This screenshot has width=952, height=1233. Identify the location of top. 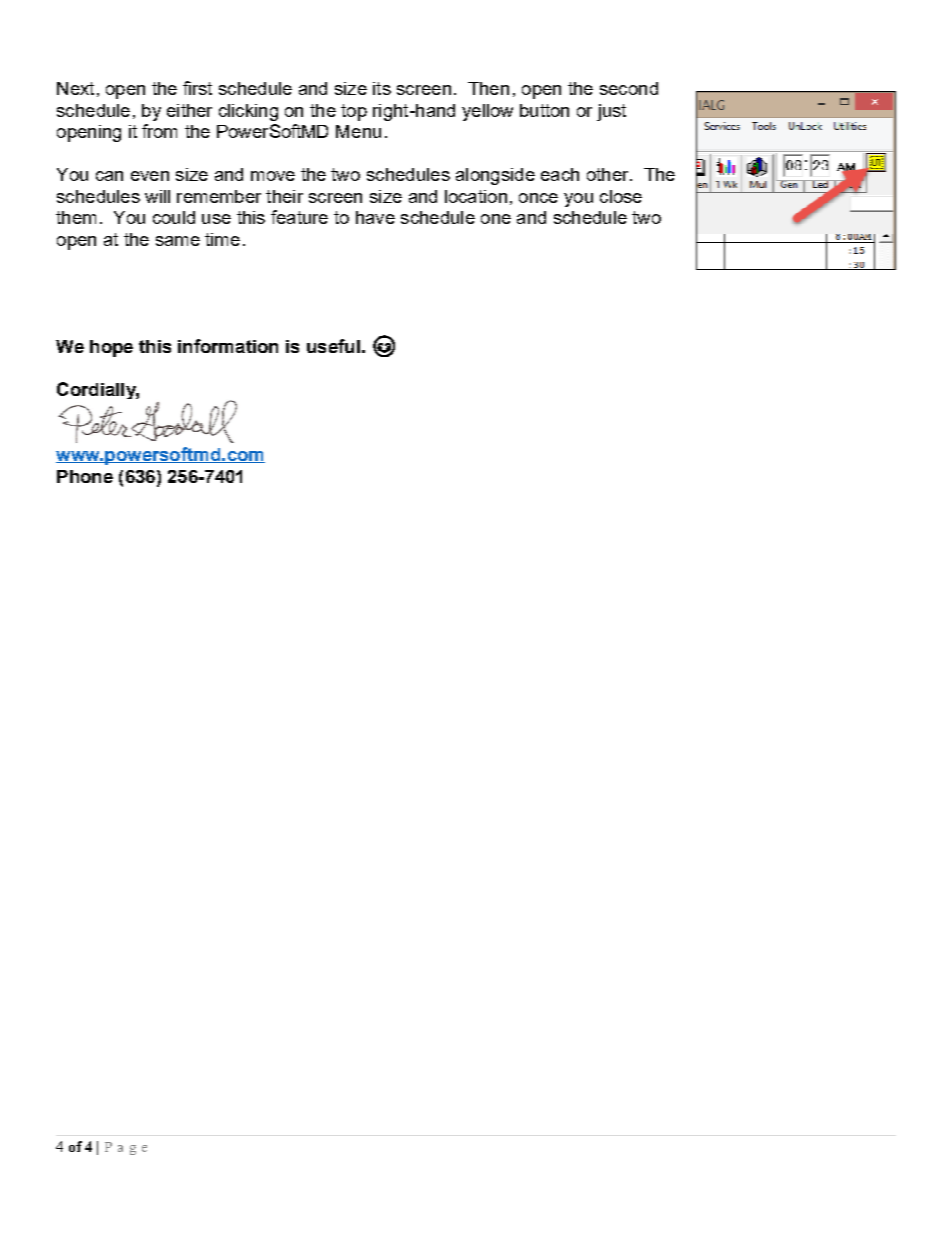
(354, 112).
